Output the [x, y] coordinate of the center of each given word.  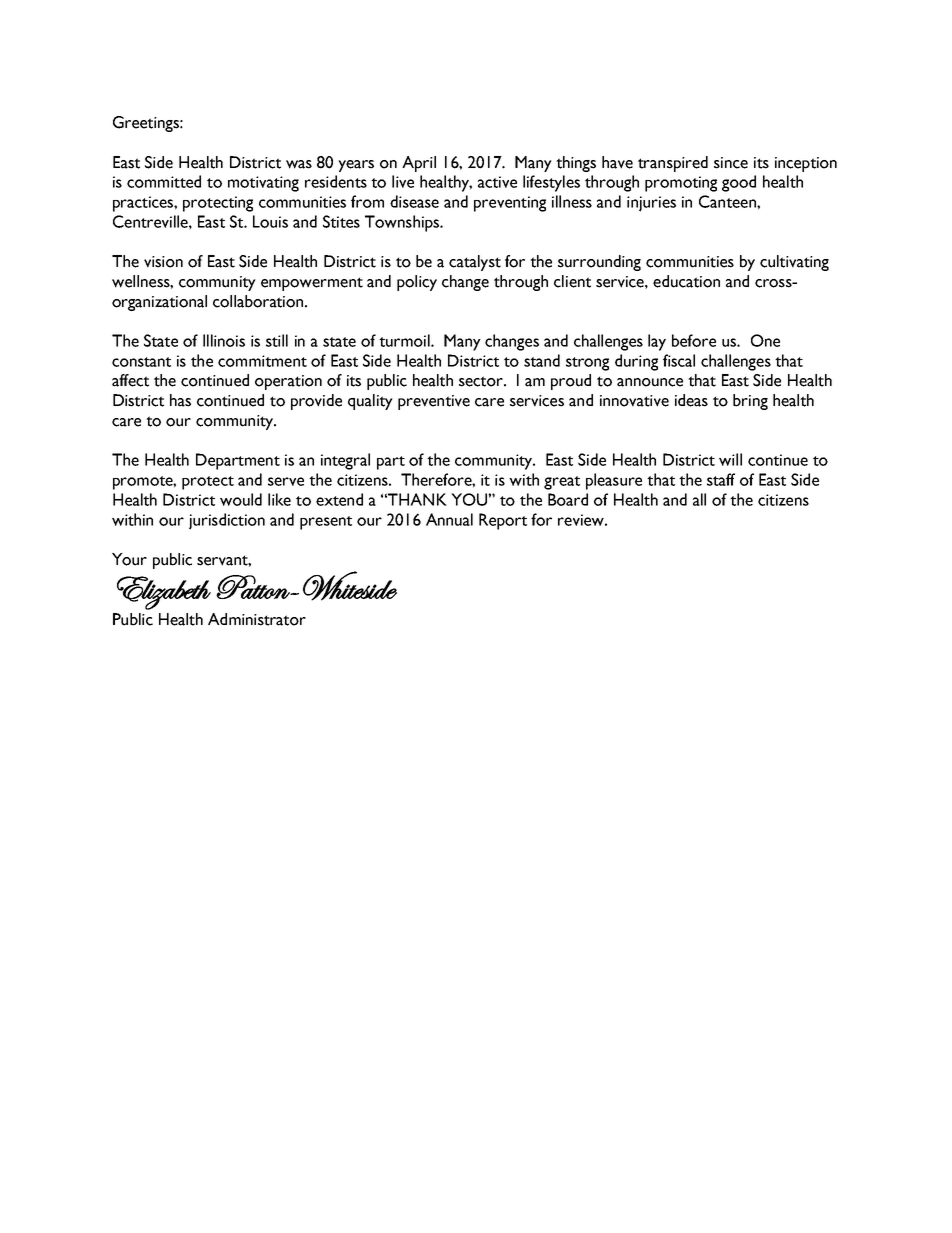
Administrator [257, 619]
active [497, 182]
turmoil [405, 340]
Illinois [224, 340]
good [739, 183]
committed [164, 181]
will [730, 459]
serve [286, 481]
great [562, 483]
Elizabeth [164, 593]
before [694, 340]
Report [503, 521]
